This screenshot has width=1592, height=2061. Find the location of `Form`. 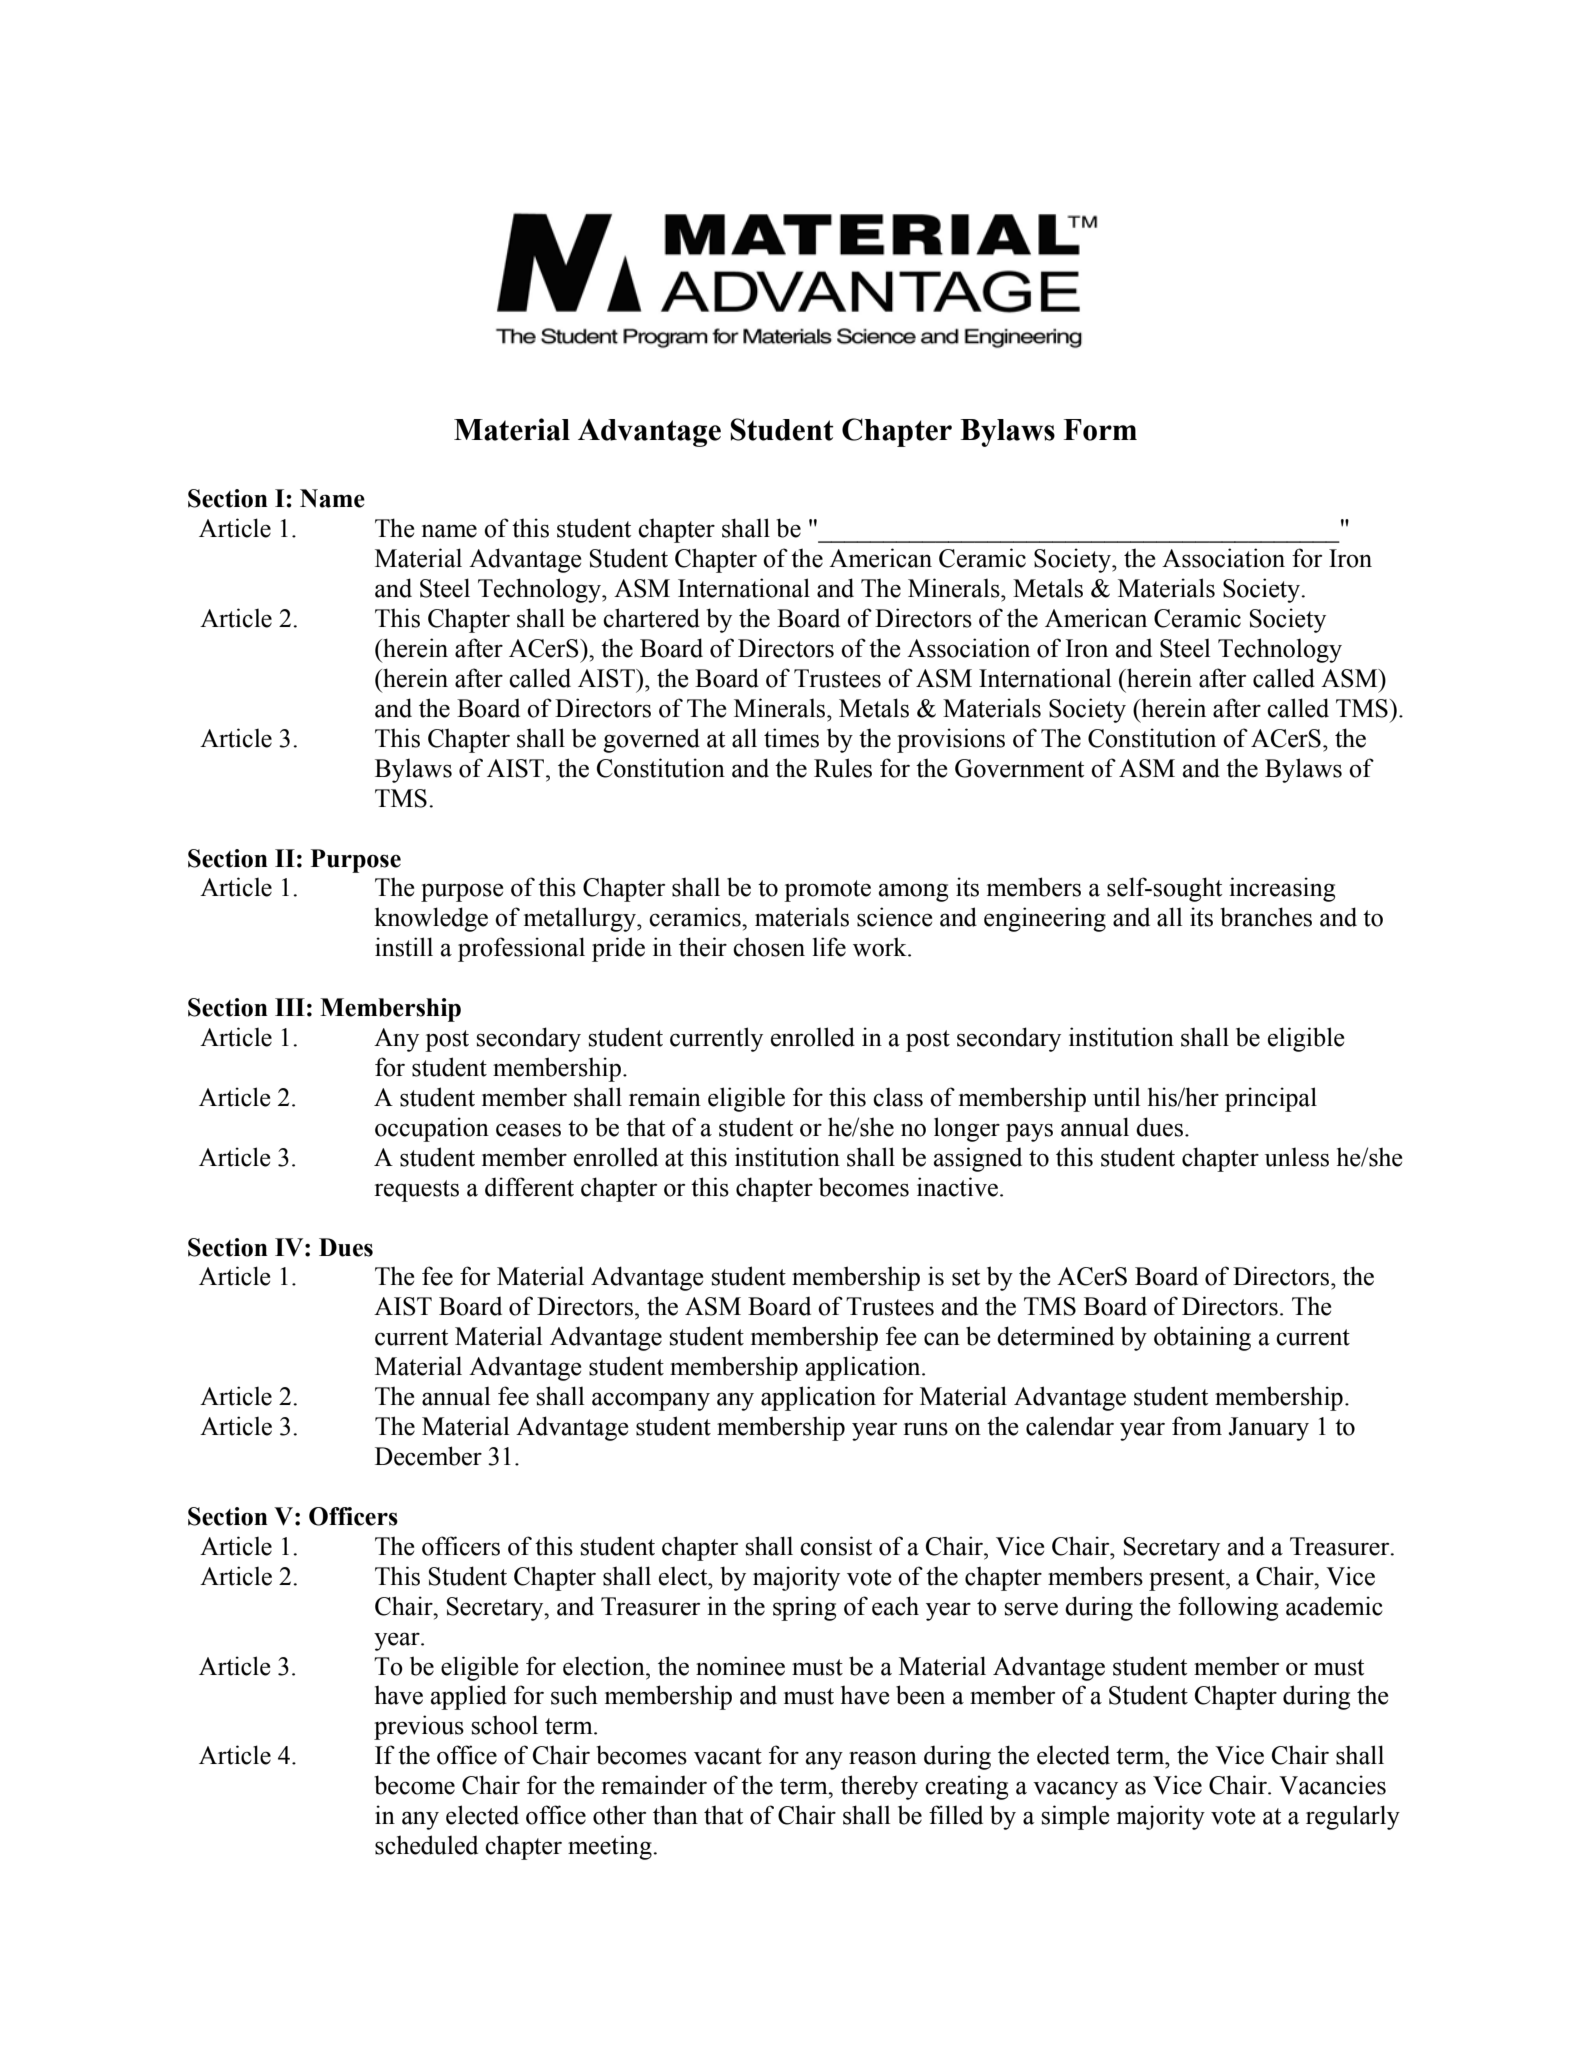

Form is located at coordinates (1100, 430).
